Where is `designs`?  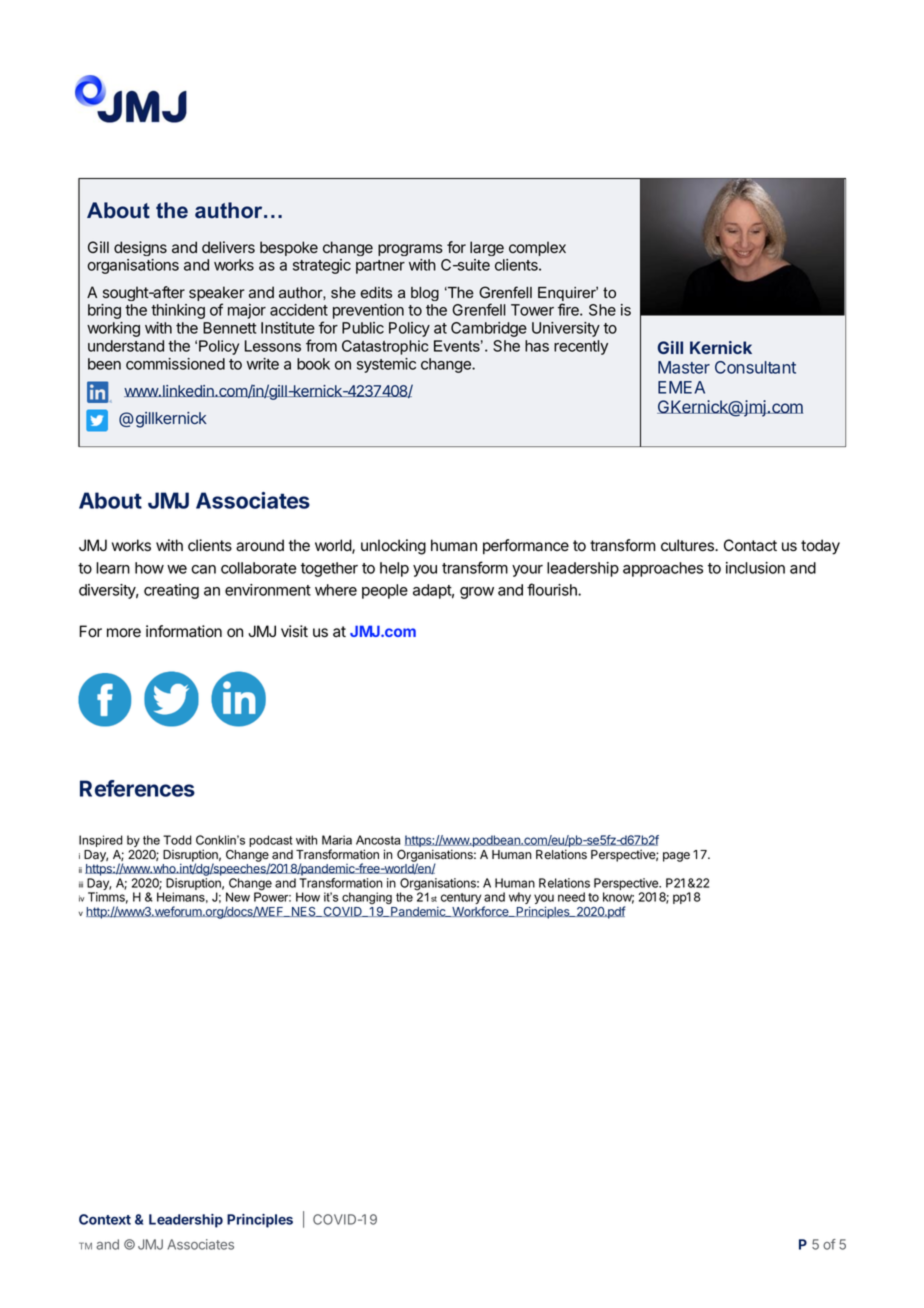
designs is located at coordinates (140, 248).
